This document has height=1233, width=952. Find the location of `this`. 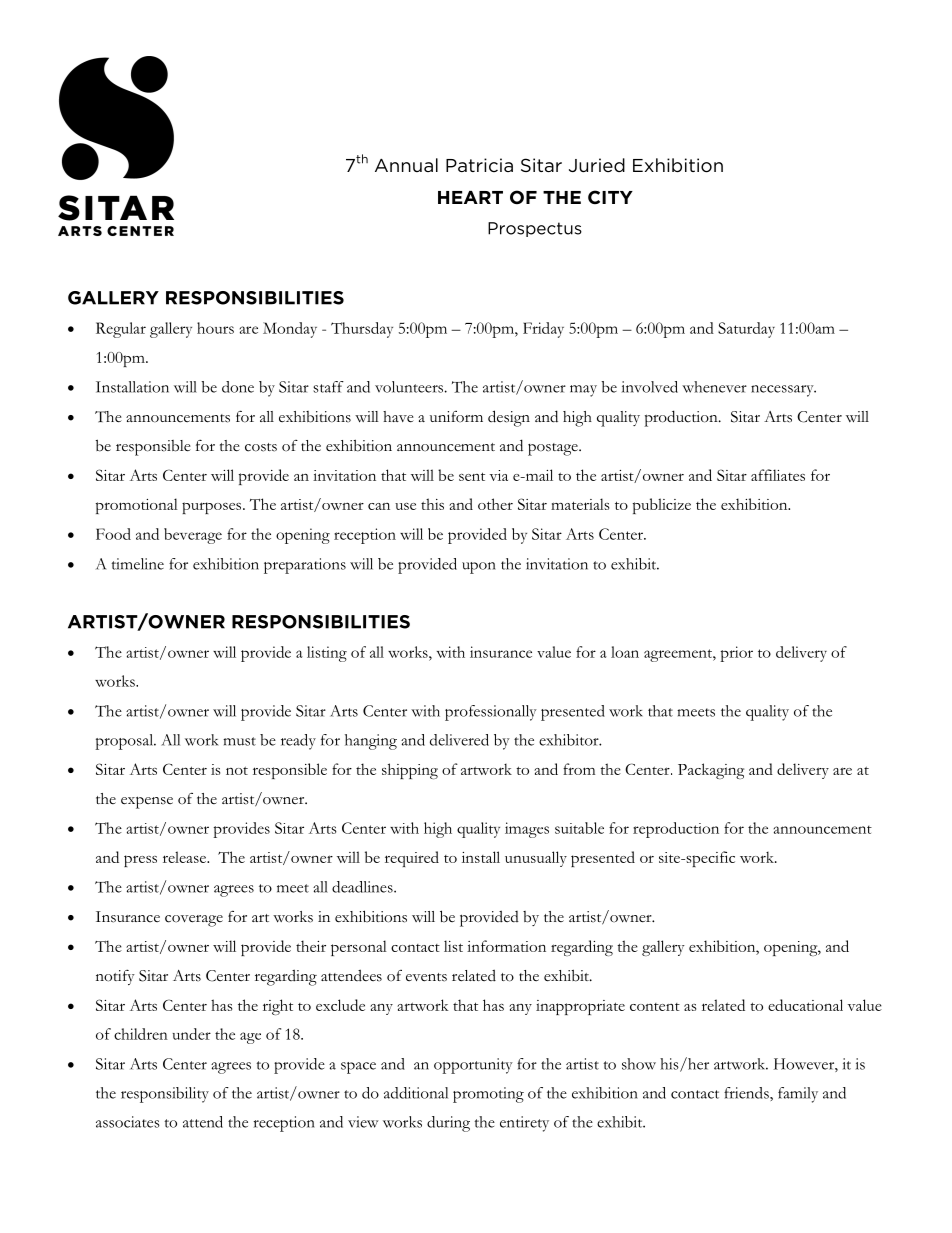

this is located at coordinates (432, 504).
